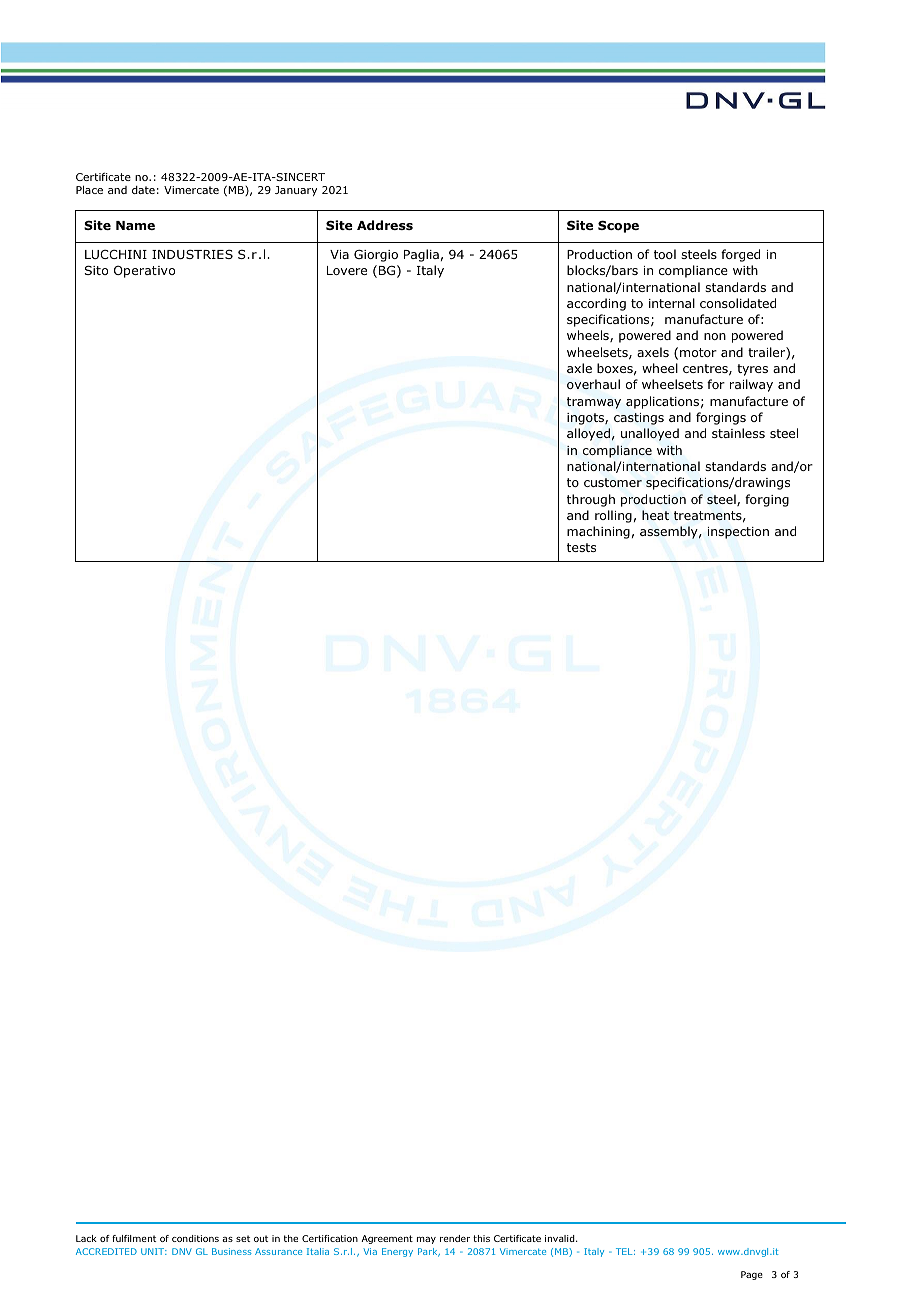  I want to click on tool, so click(665, 254).
